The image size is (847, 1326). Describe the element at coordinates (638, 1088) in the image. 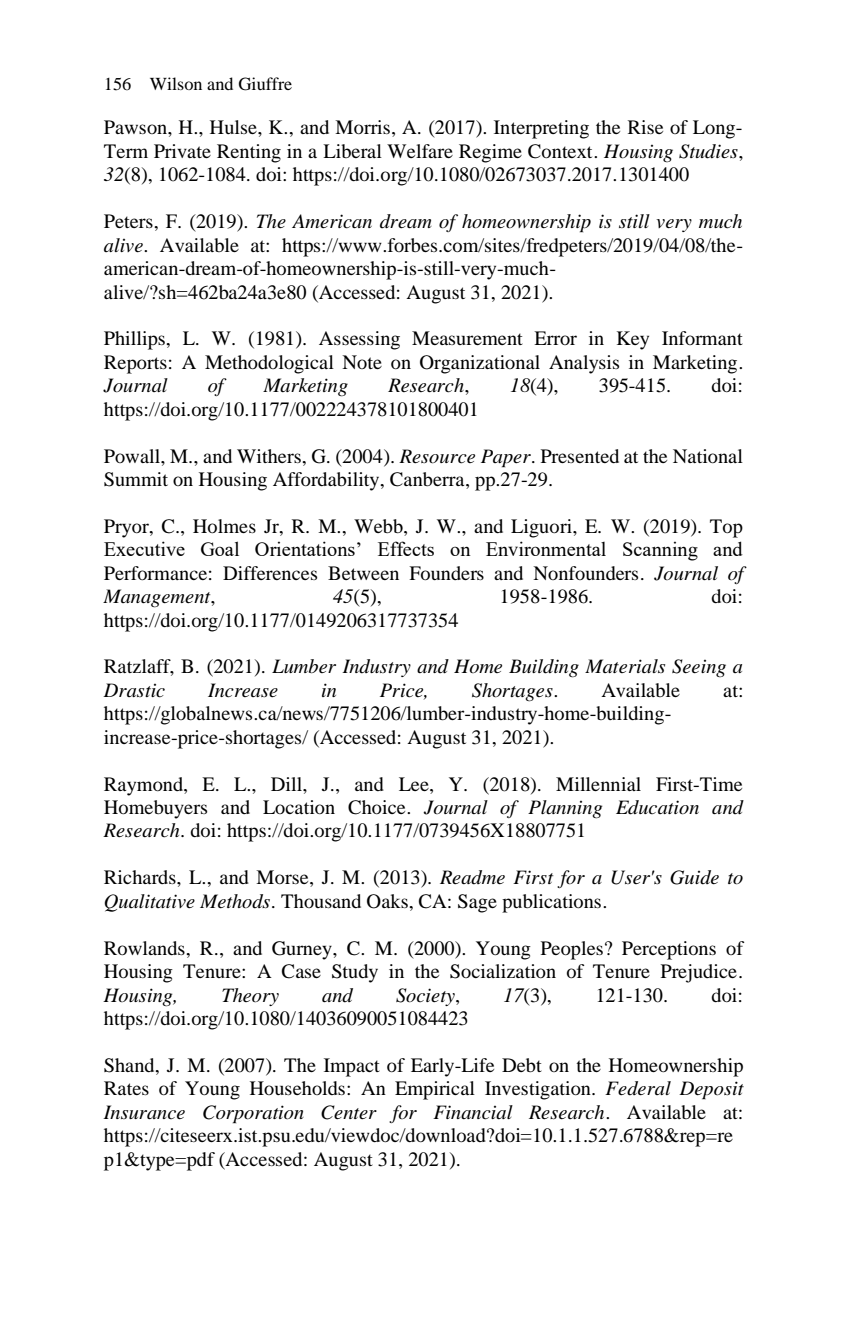

I see `Federal` at that location.
